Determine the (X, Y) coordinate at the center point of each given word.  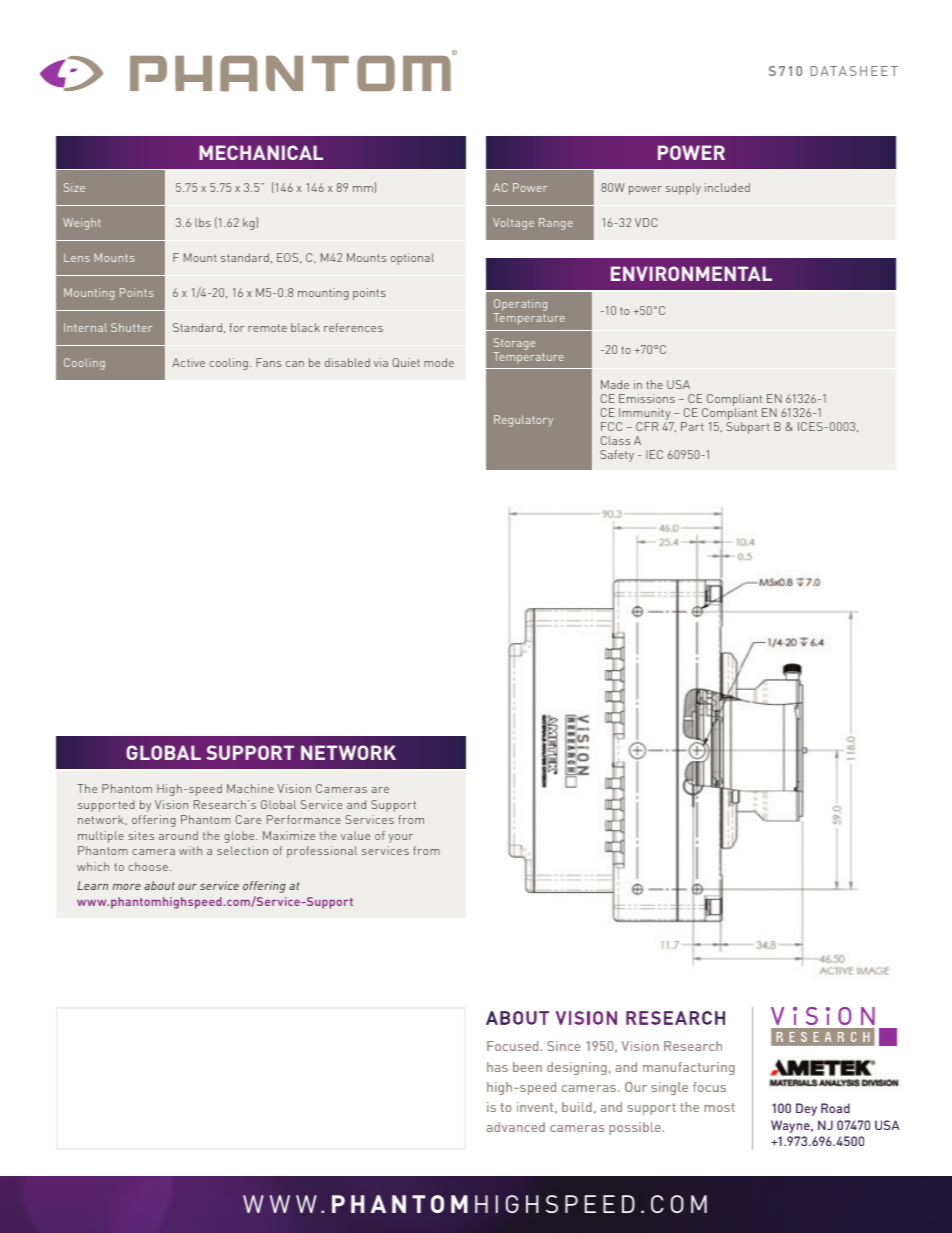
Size (74, 187)
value (355, 835)
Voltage (513, 224)
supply (683, 189)
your (401, 838)
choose (148, 866)
